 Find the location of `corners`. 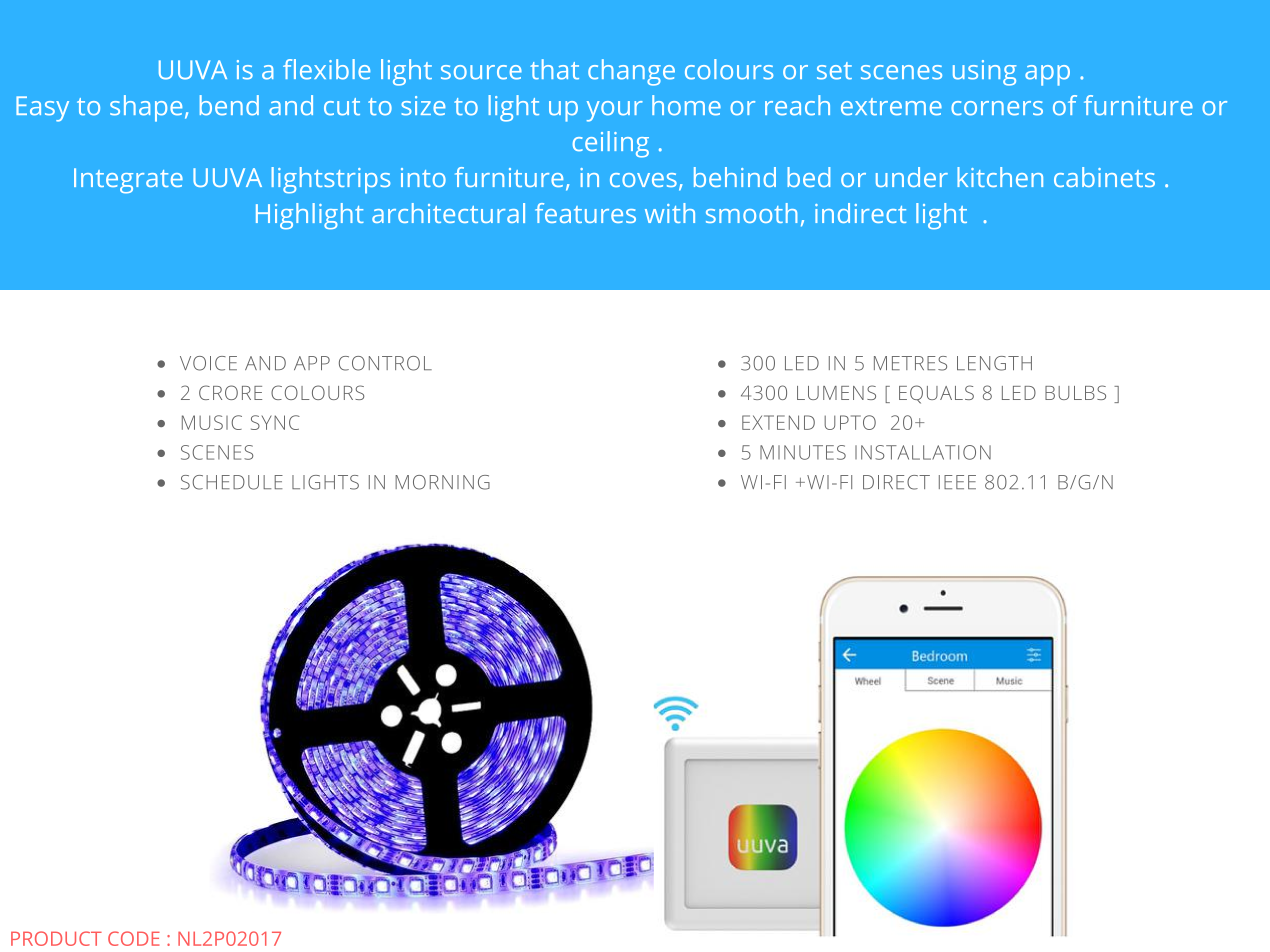

corners is located at coordinates (997, 108).
